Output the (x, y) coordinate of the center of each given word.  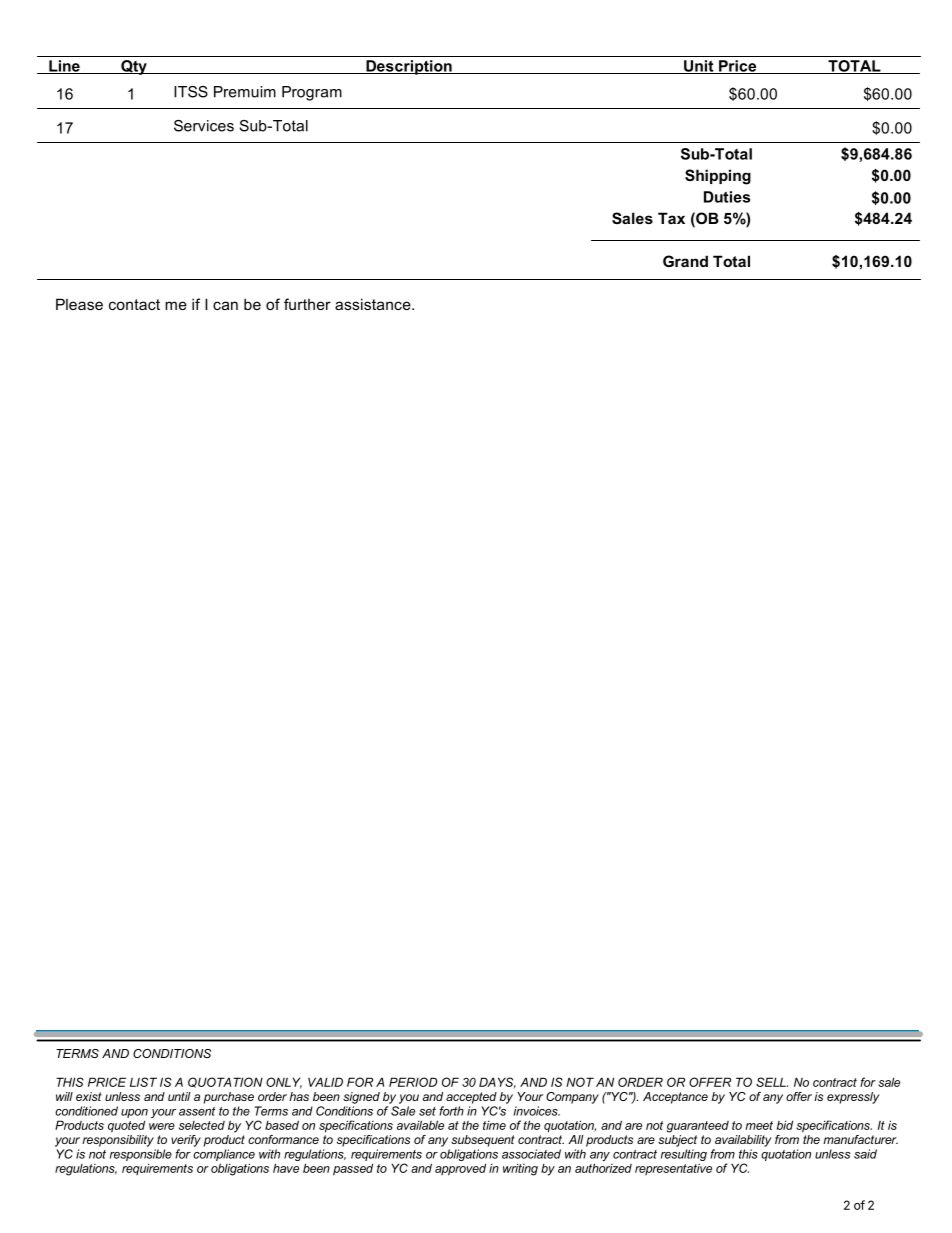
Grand (685, 261)
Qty (134, 67)
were (162, 1126)
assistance (374, 304)
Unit (699, 67)
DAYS (497, 1082)
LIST (143, 1082)
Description (409, 67)
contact (134, 304)
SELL (772, 1082)
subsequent (483, 1141)
